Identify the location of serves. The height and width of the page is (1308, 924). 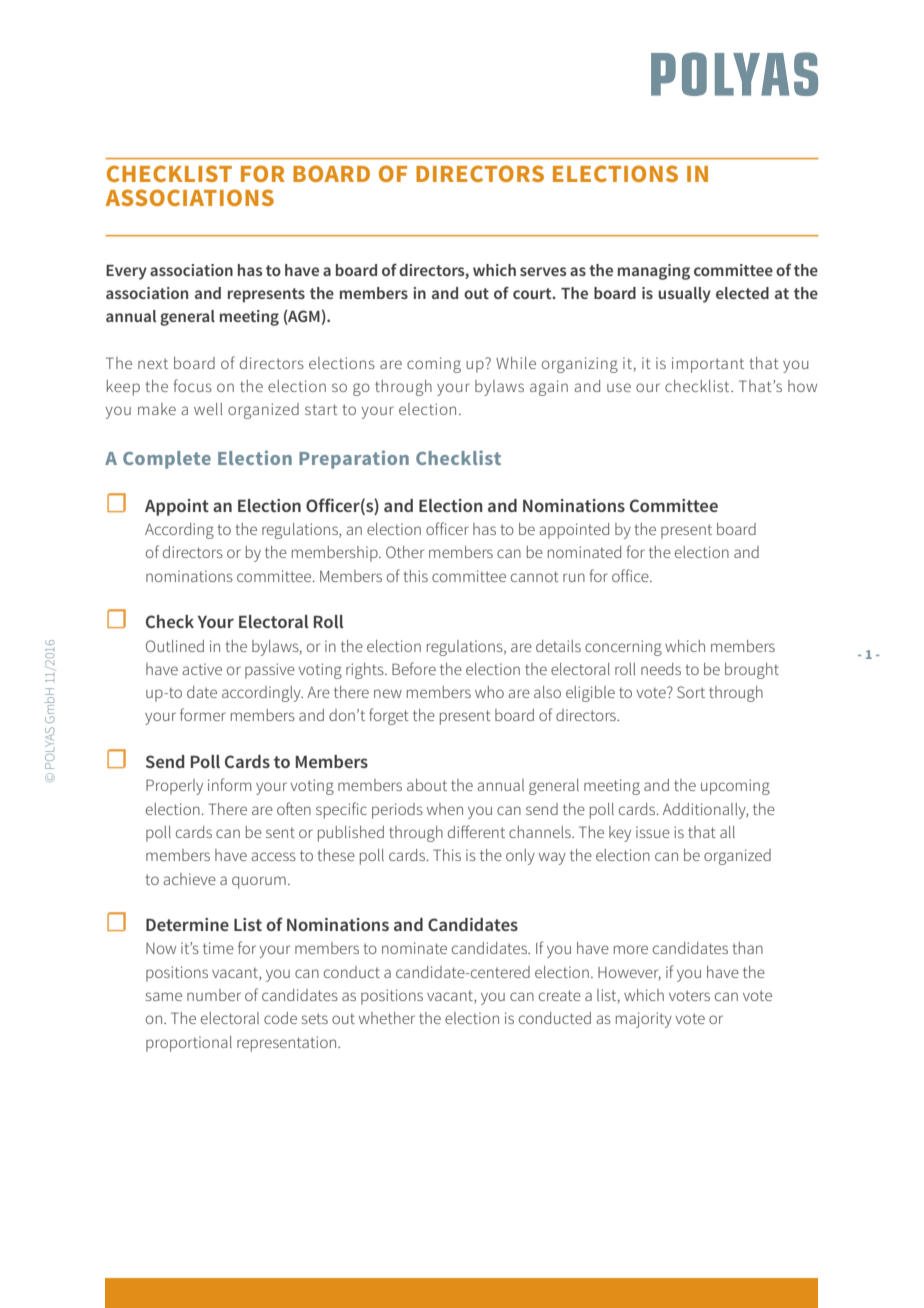
(543, 271).
